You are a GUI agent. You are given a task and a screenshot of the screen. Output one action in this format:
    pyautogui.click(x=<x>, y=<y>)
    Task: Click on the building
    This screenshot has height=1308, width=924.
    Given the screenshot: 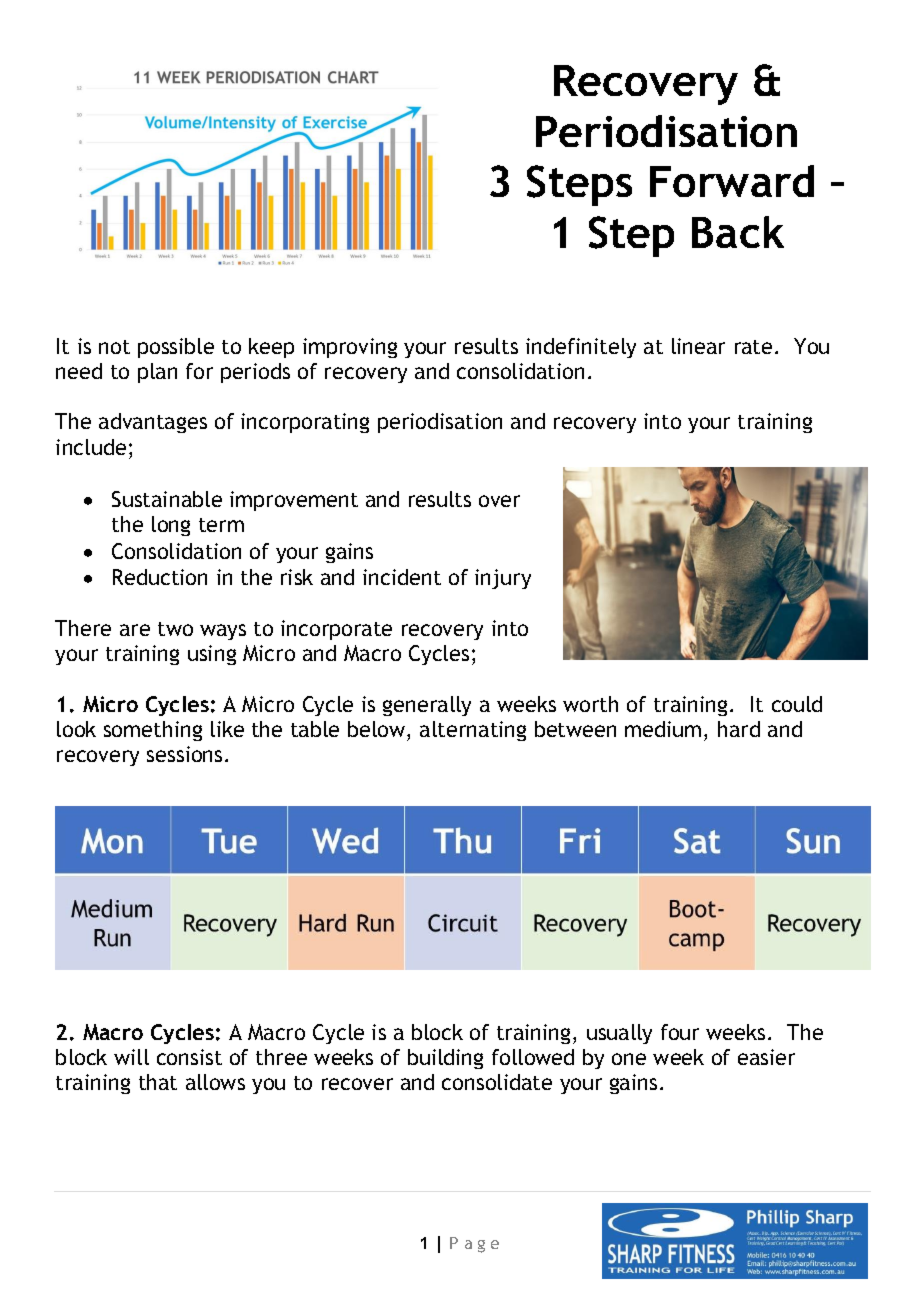 What is the action you would take?
    pyautogui.click(x=445, y=1059)
